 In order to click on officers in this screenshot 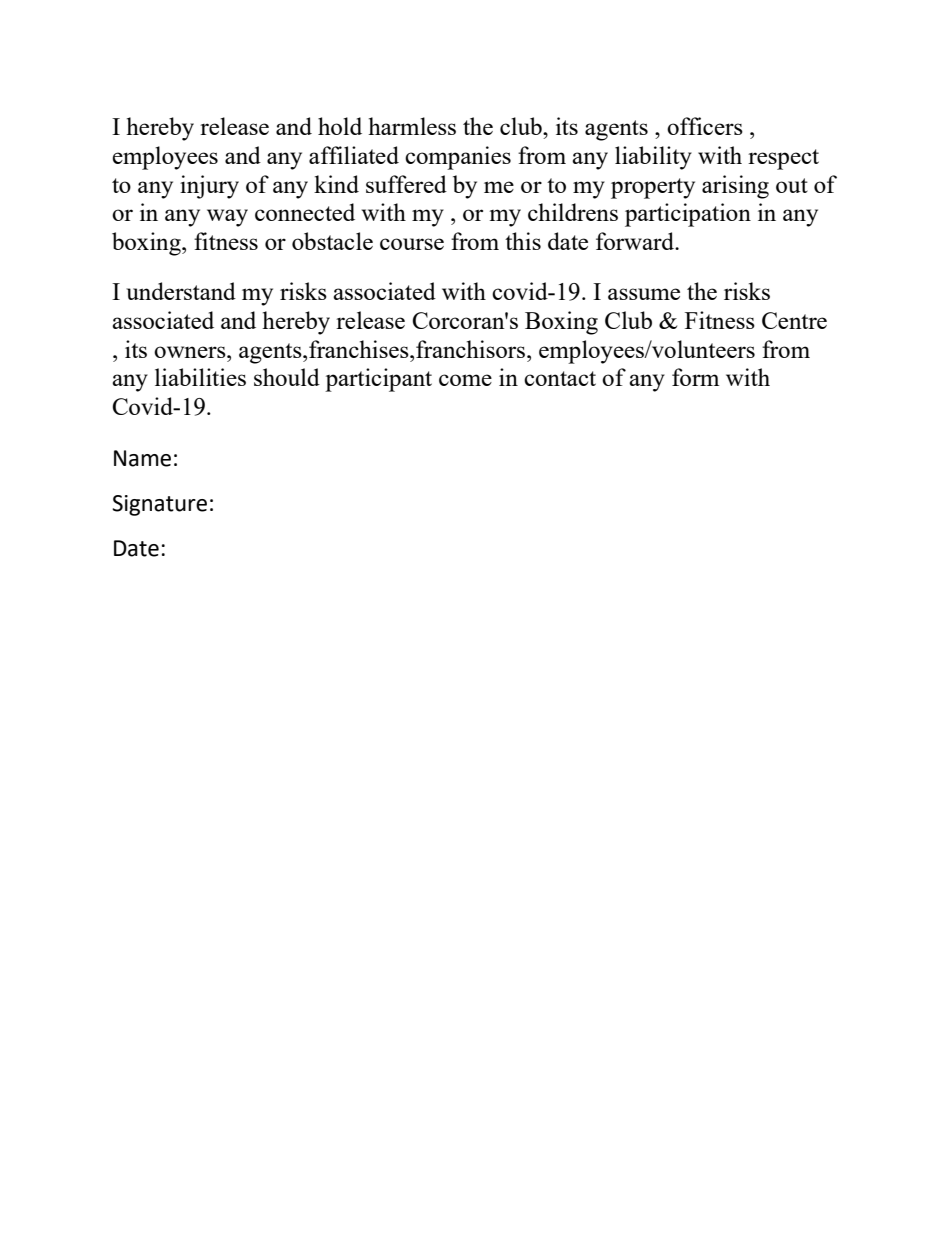, I will do `click(705, 126)`.
